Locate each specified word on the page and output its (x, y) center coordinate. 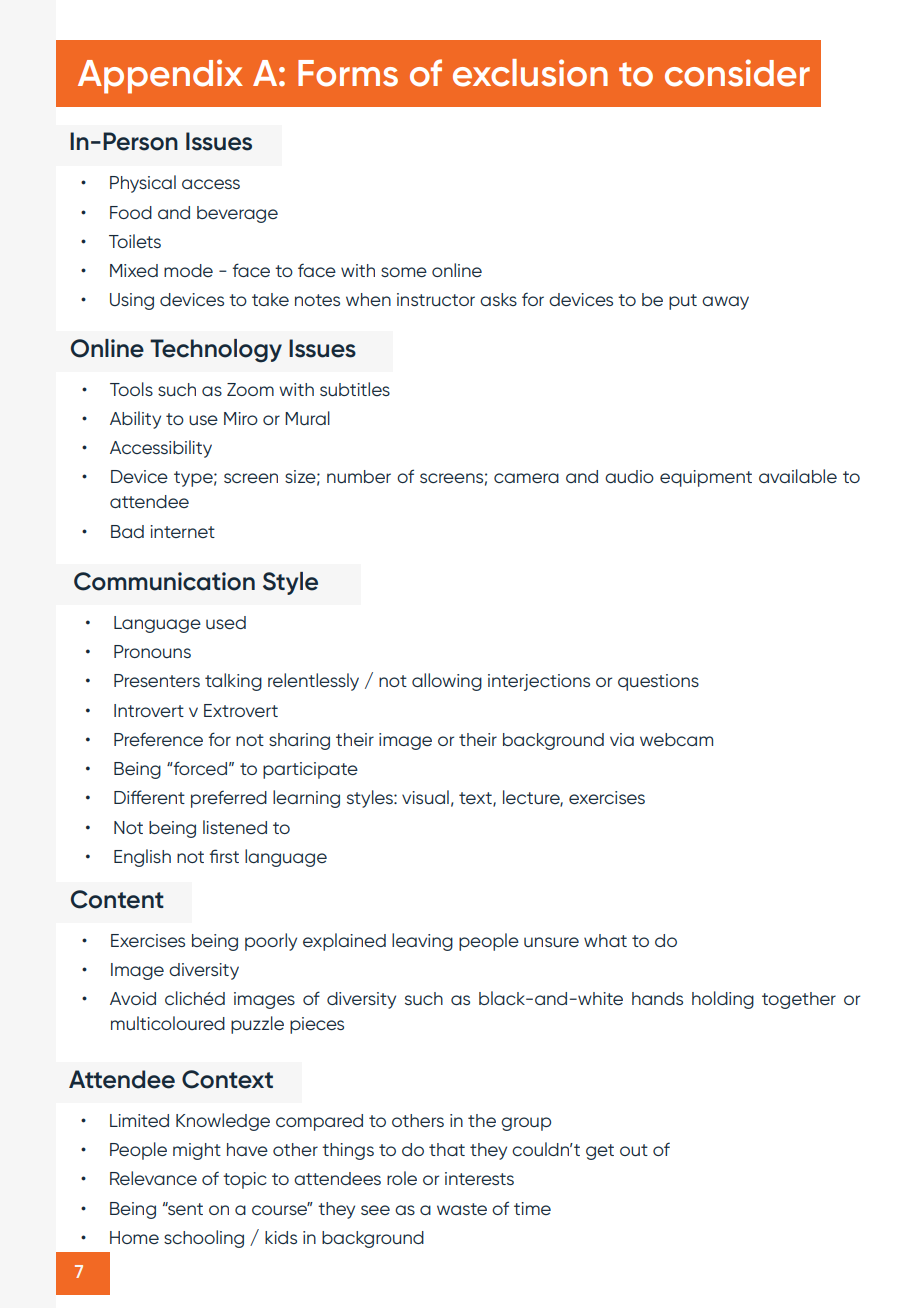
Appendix (160, 76)
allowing (447, 682)
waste (462, 1209)
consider (737, 73)
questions (658, 682)
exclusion (530, 73)
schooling (204, 1239)
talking (233, 682)
